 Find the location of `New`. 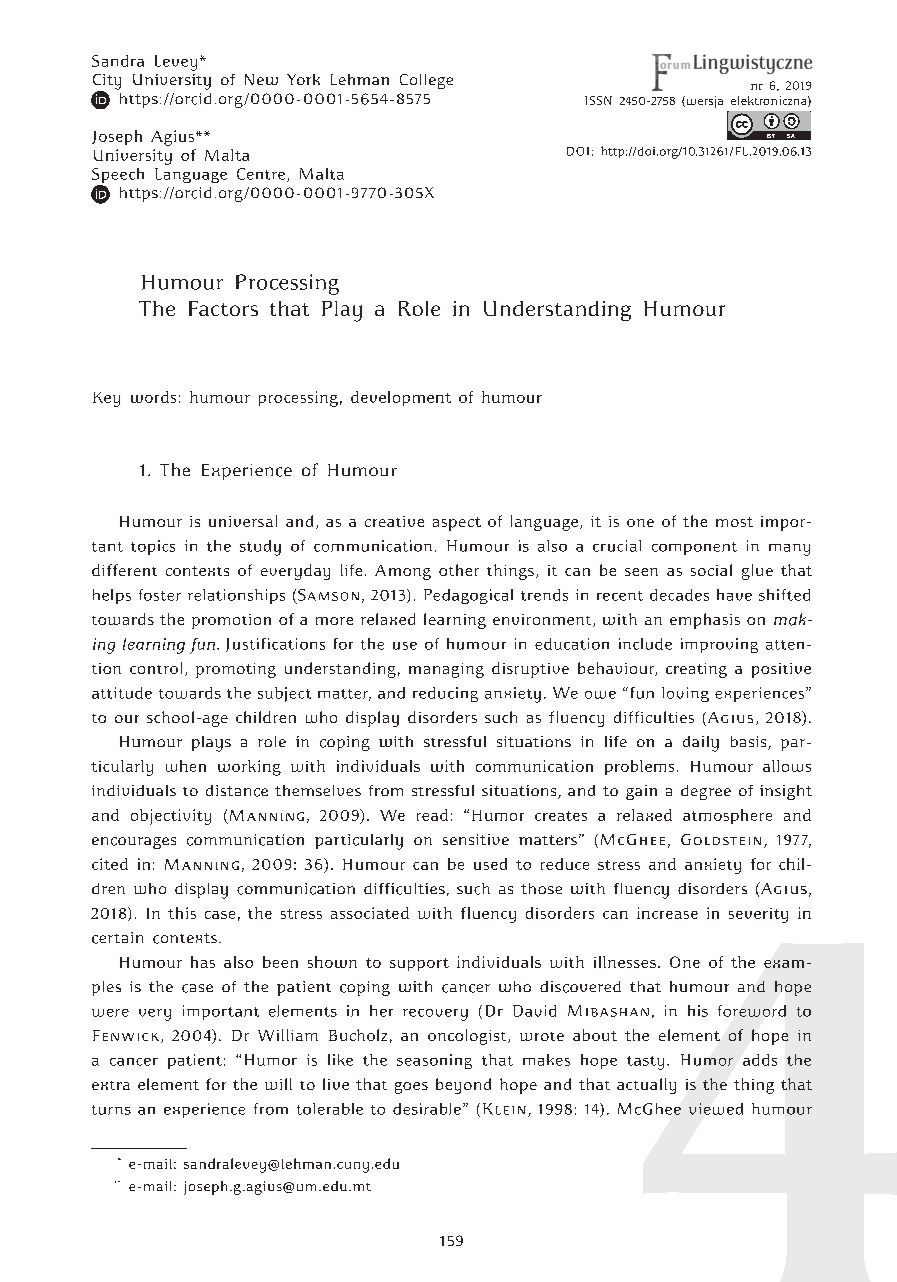

New is located at coordinates (261, 79).
